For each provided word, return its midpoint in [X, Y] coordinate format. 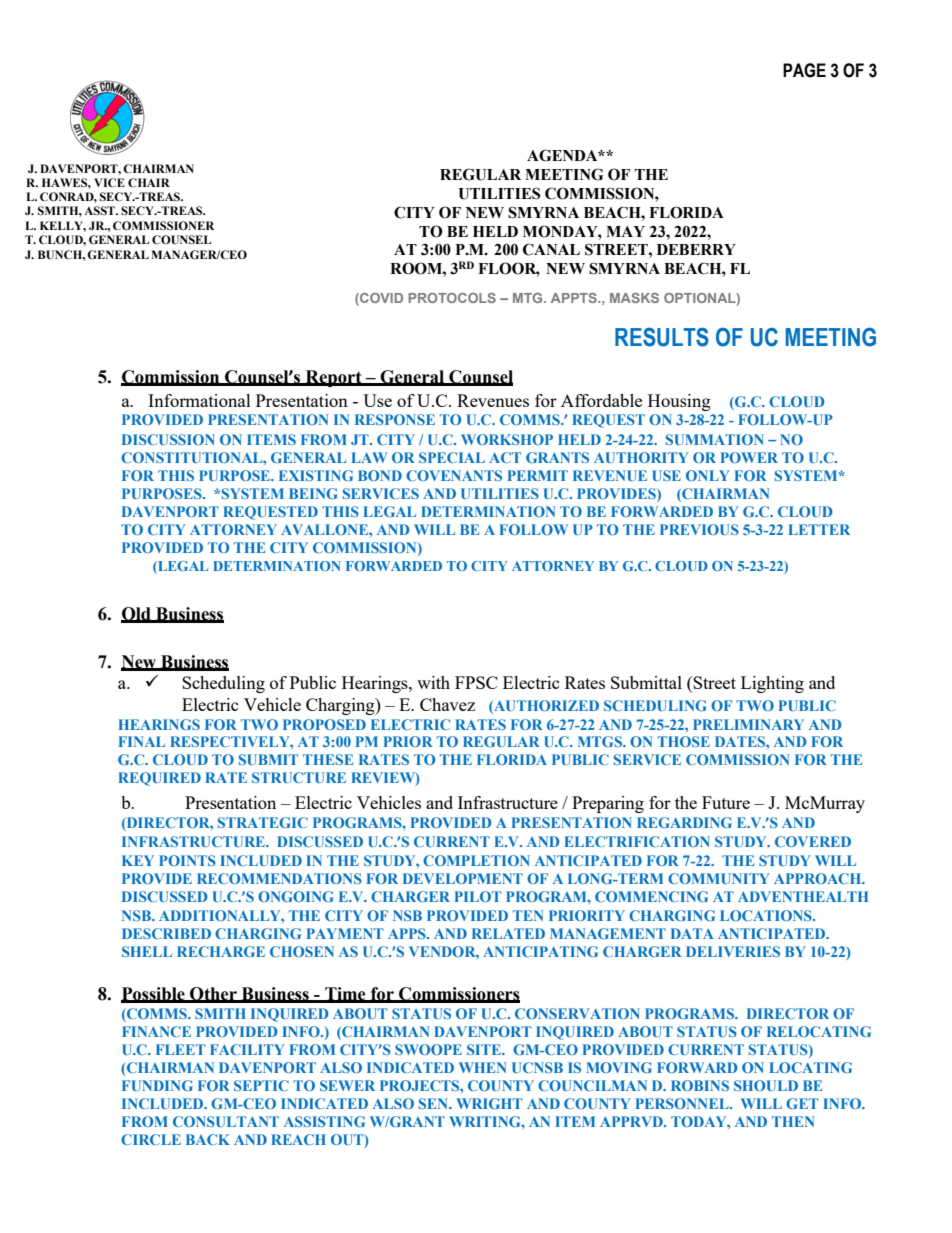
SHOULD [766, 1085]
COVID [380, 299]
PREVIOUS [699, 529]
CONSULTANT [226, 1121]
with [433, 682]
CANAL [551, 249]
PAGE [804, 70]
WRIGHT [489, 1103]
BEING [313, 493]
